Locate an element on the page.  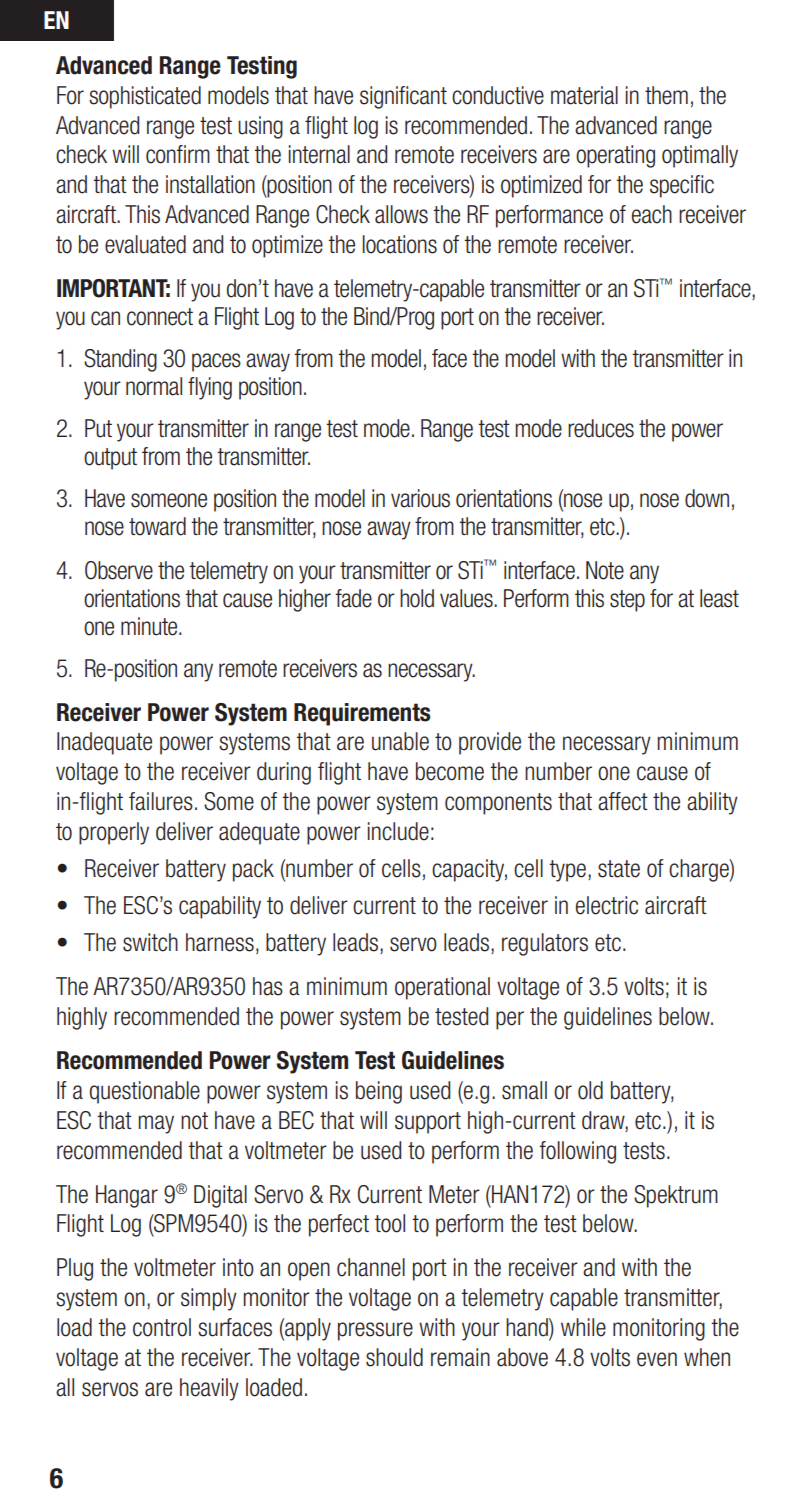
operational is located at coordinates (442, 988).
